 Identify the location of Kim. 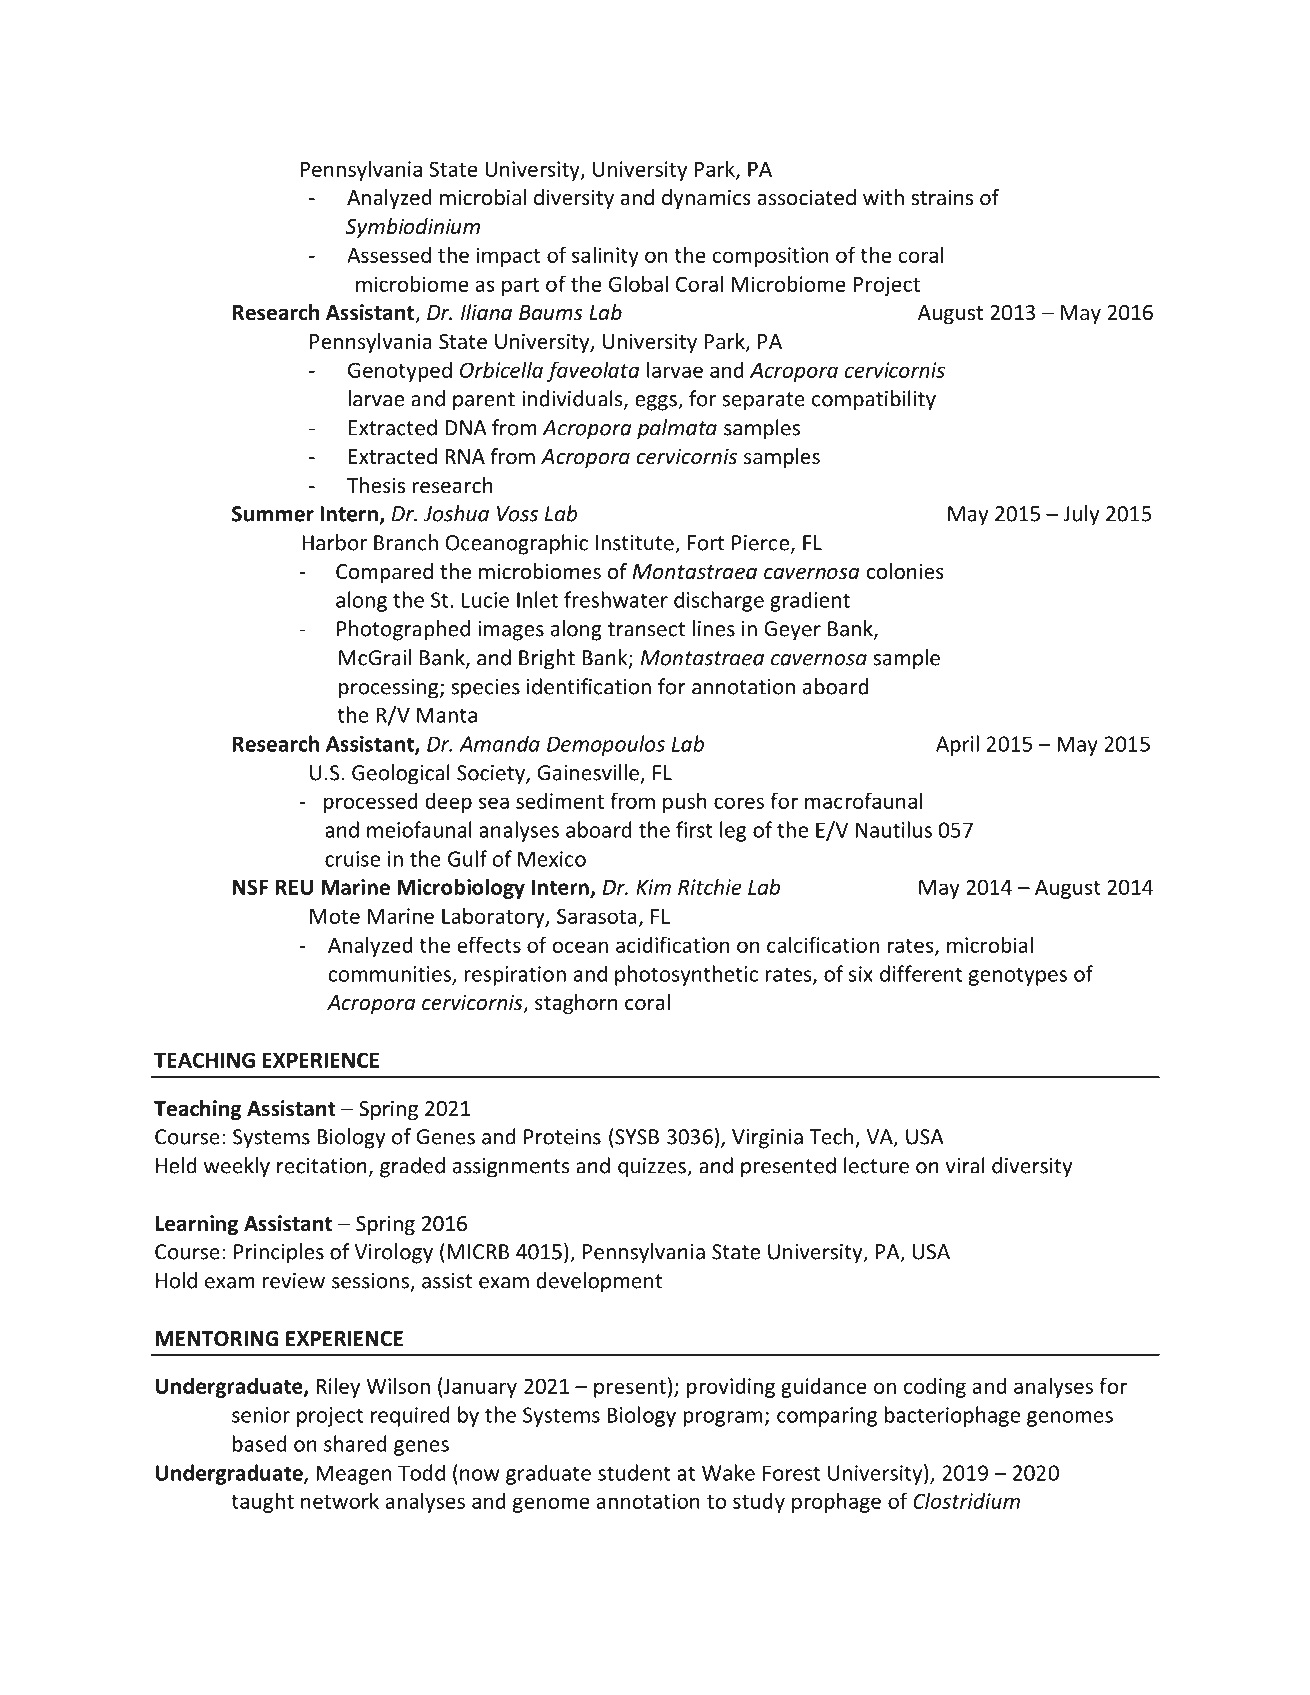
(653, 887).
